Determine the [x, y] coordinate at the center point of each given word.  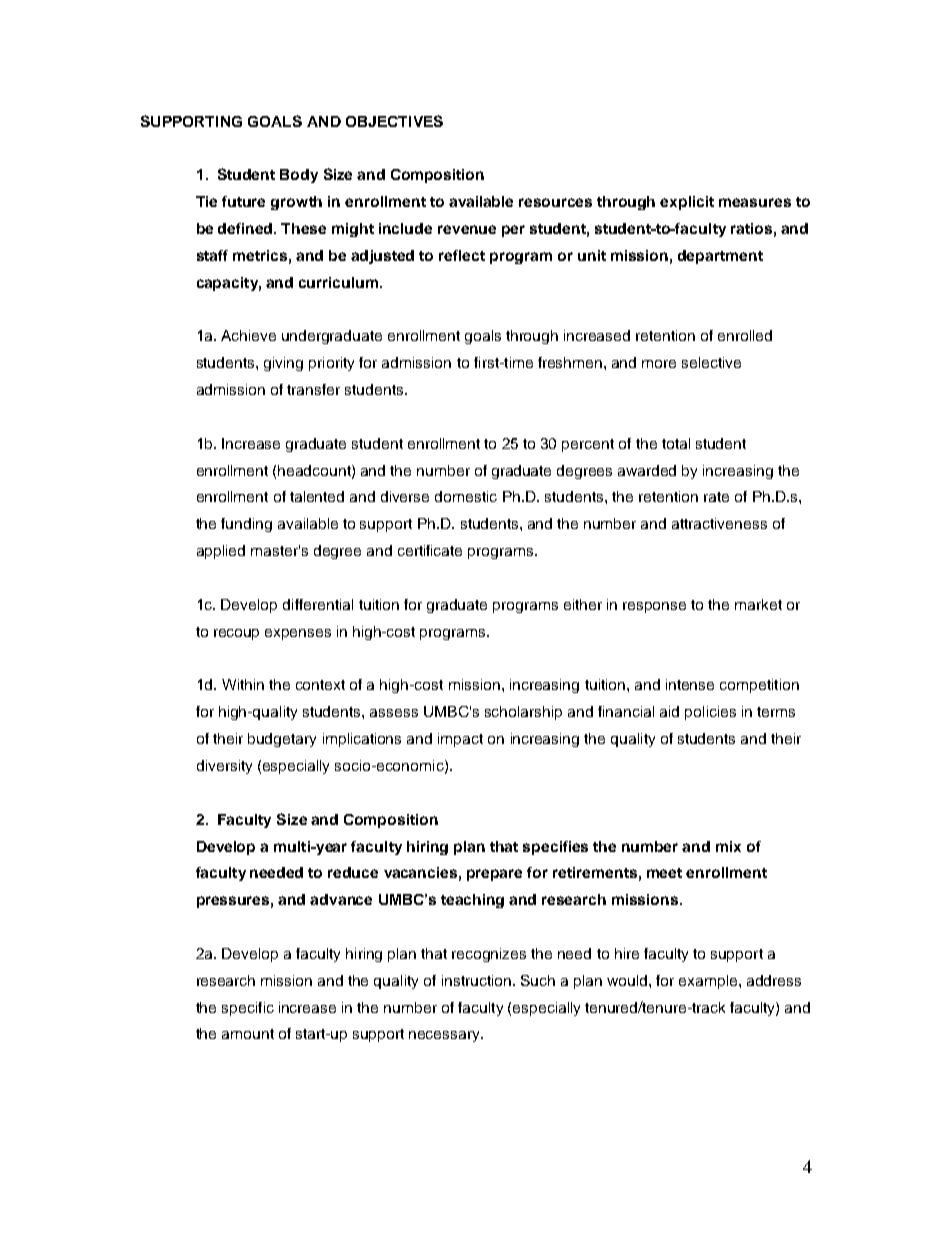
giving [283, 364]
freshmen [570, 362]
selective [711, 362]
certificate [430, 550]
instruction [478, 980]
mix [728, 846]
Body [299, 176]
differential [318, 604]
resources [555, 202]
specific [248, 1009]
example [709, 982]
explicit [687, 203]
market [758, 604]
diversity [224, 767]
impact [460, 740]
